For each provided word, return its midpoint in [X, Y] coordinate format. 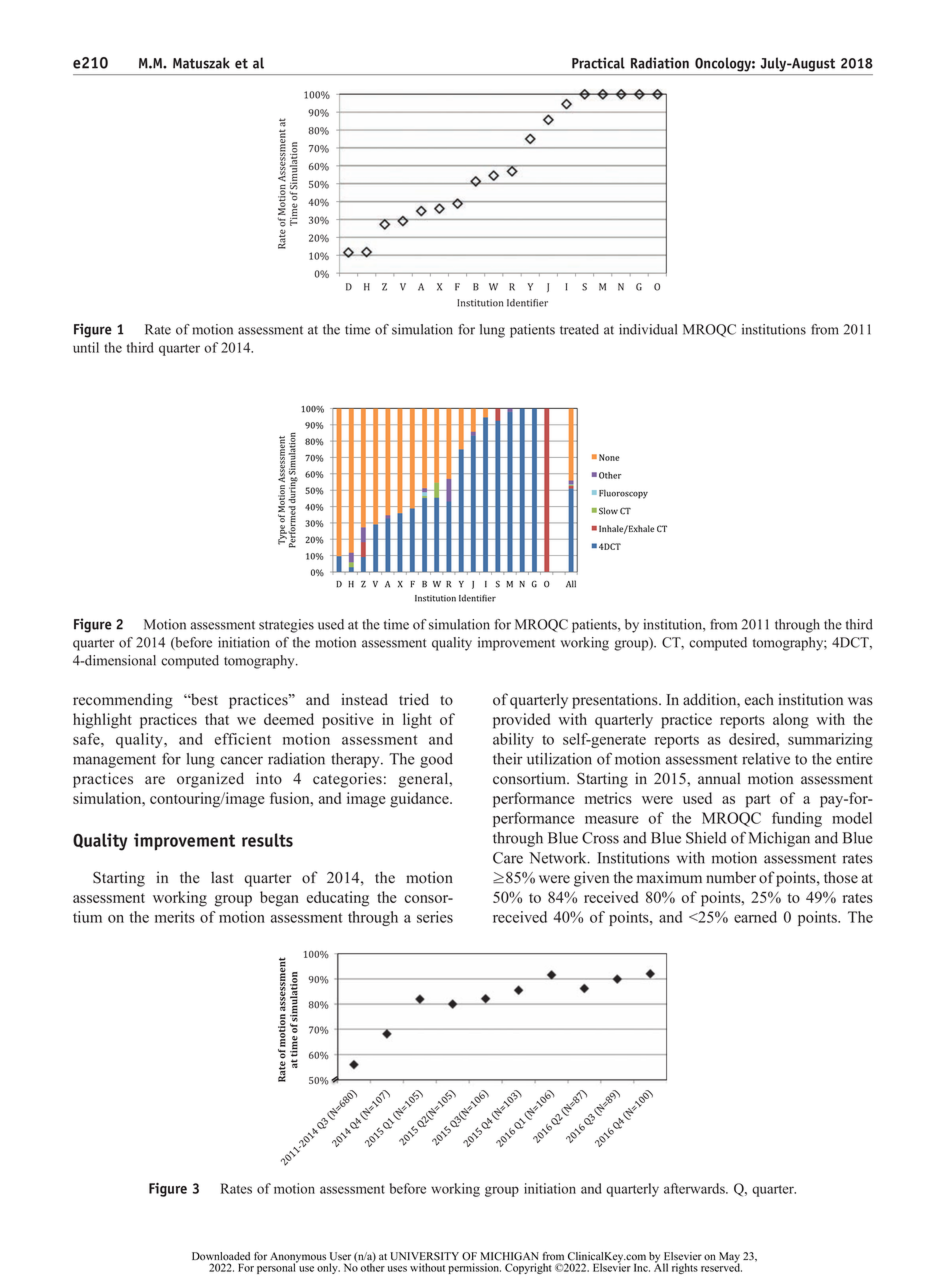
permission [474, 1268]
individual [648, 329]
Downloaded [221, 1256]
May [729, 1258]
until [86, 347]
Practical [598, 63]
